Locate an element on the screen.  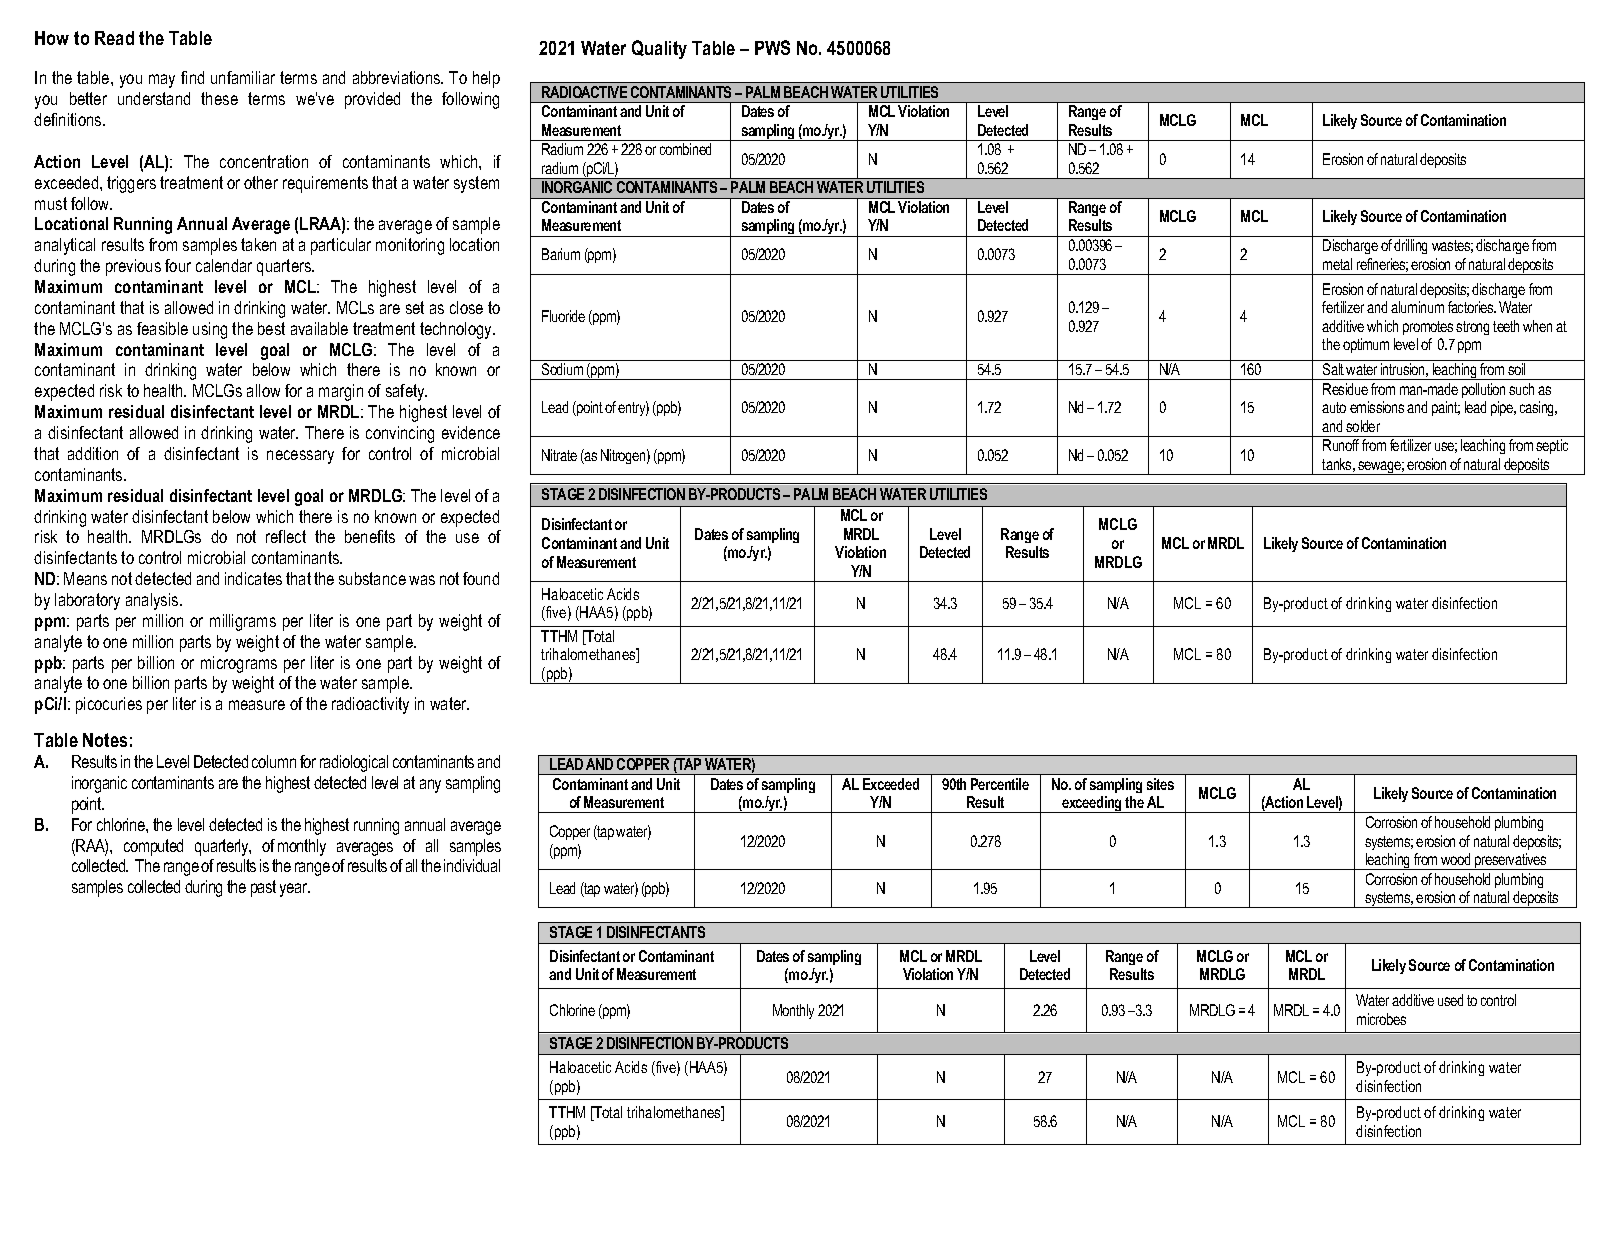
margin is located at coordinates (341, 392).
